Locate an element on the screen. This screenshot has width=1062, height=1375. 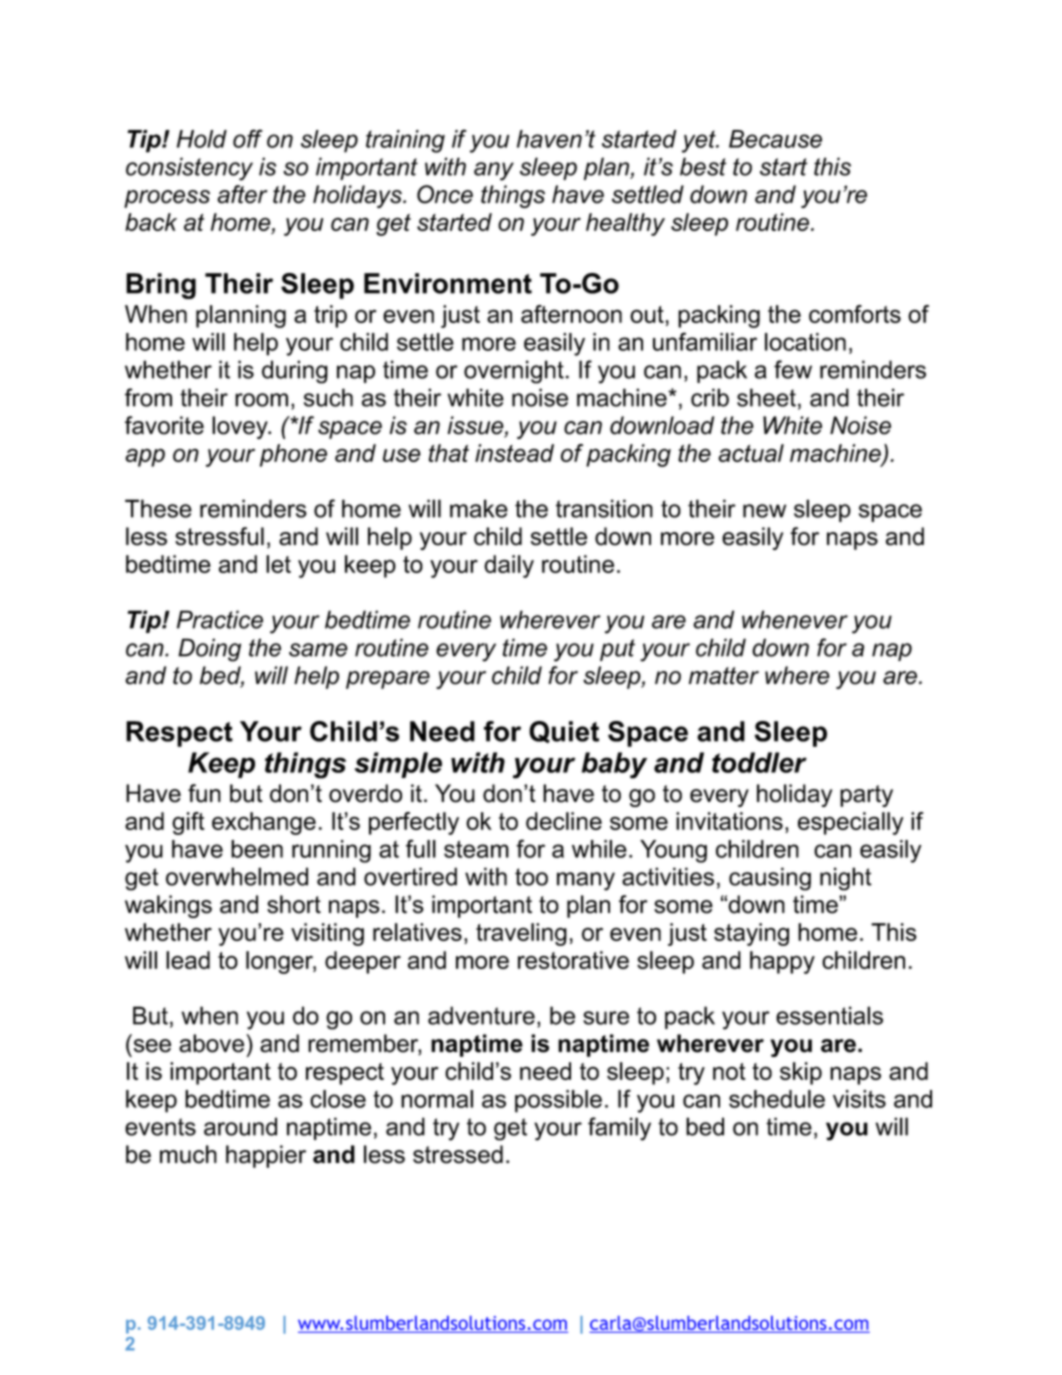
Once is located at coordinates (445, 194).
